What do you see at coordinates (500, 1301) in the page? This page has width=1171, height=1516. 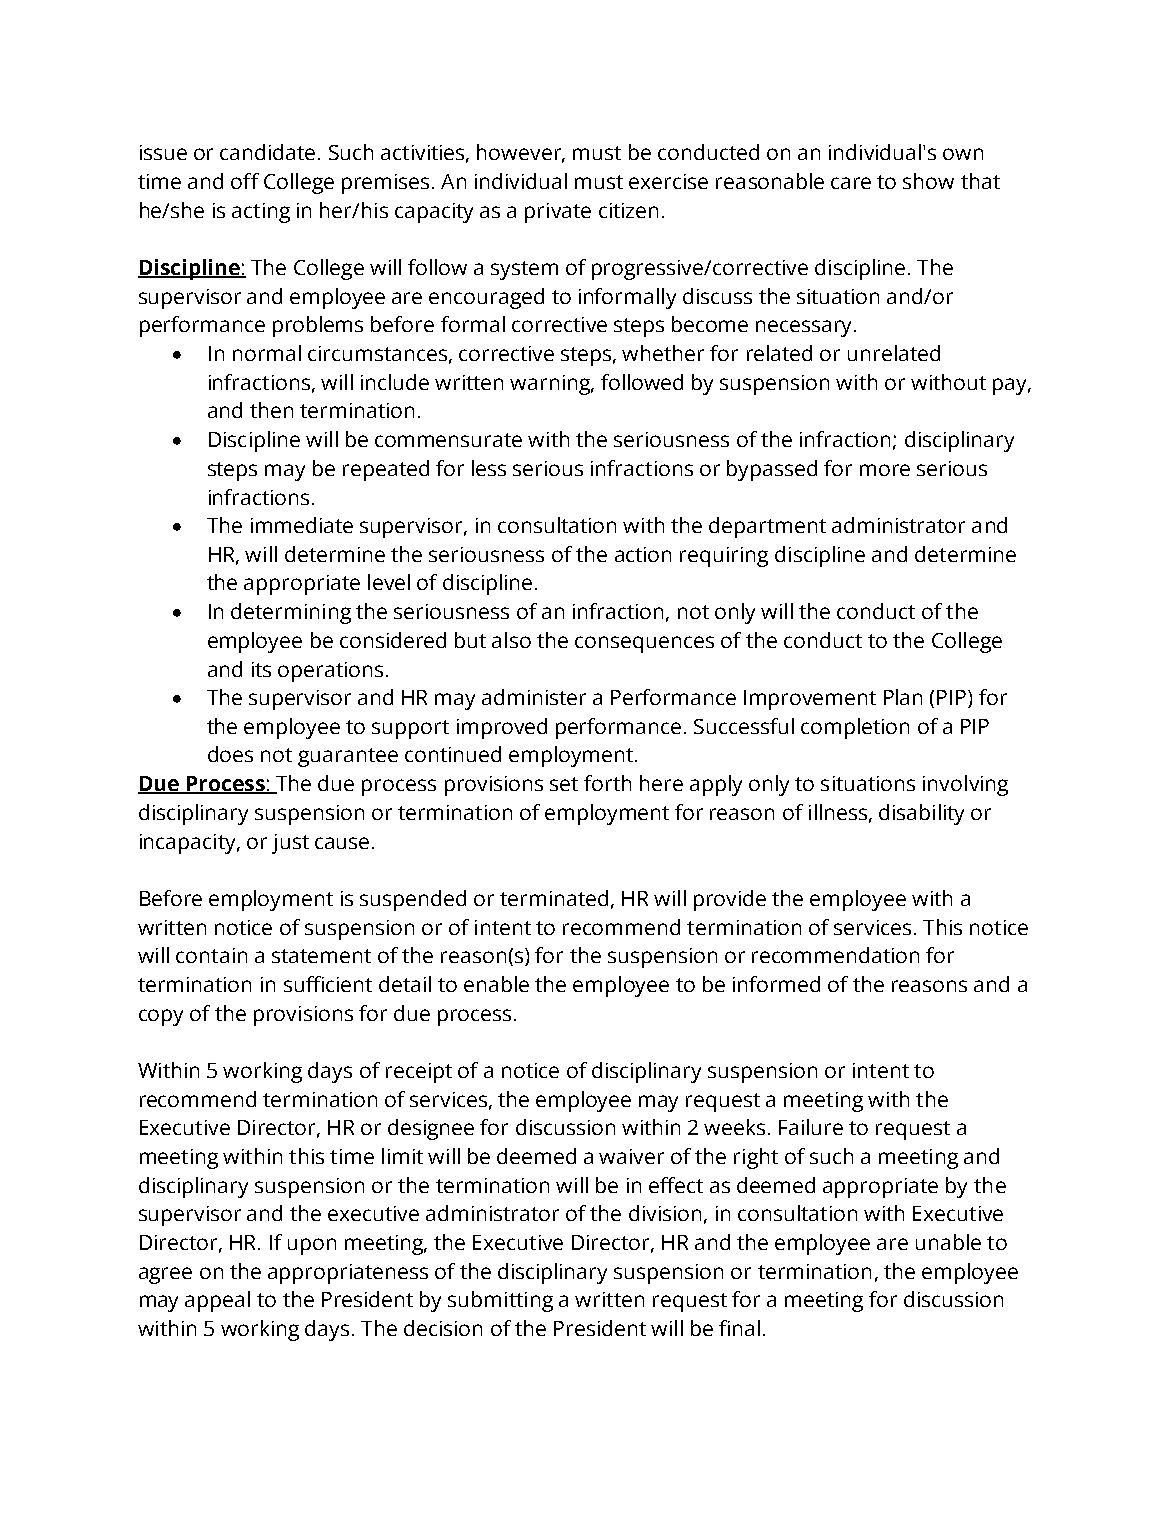 I see `submitting` at bounding box center [500, 1301].
